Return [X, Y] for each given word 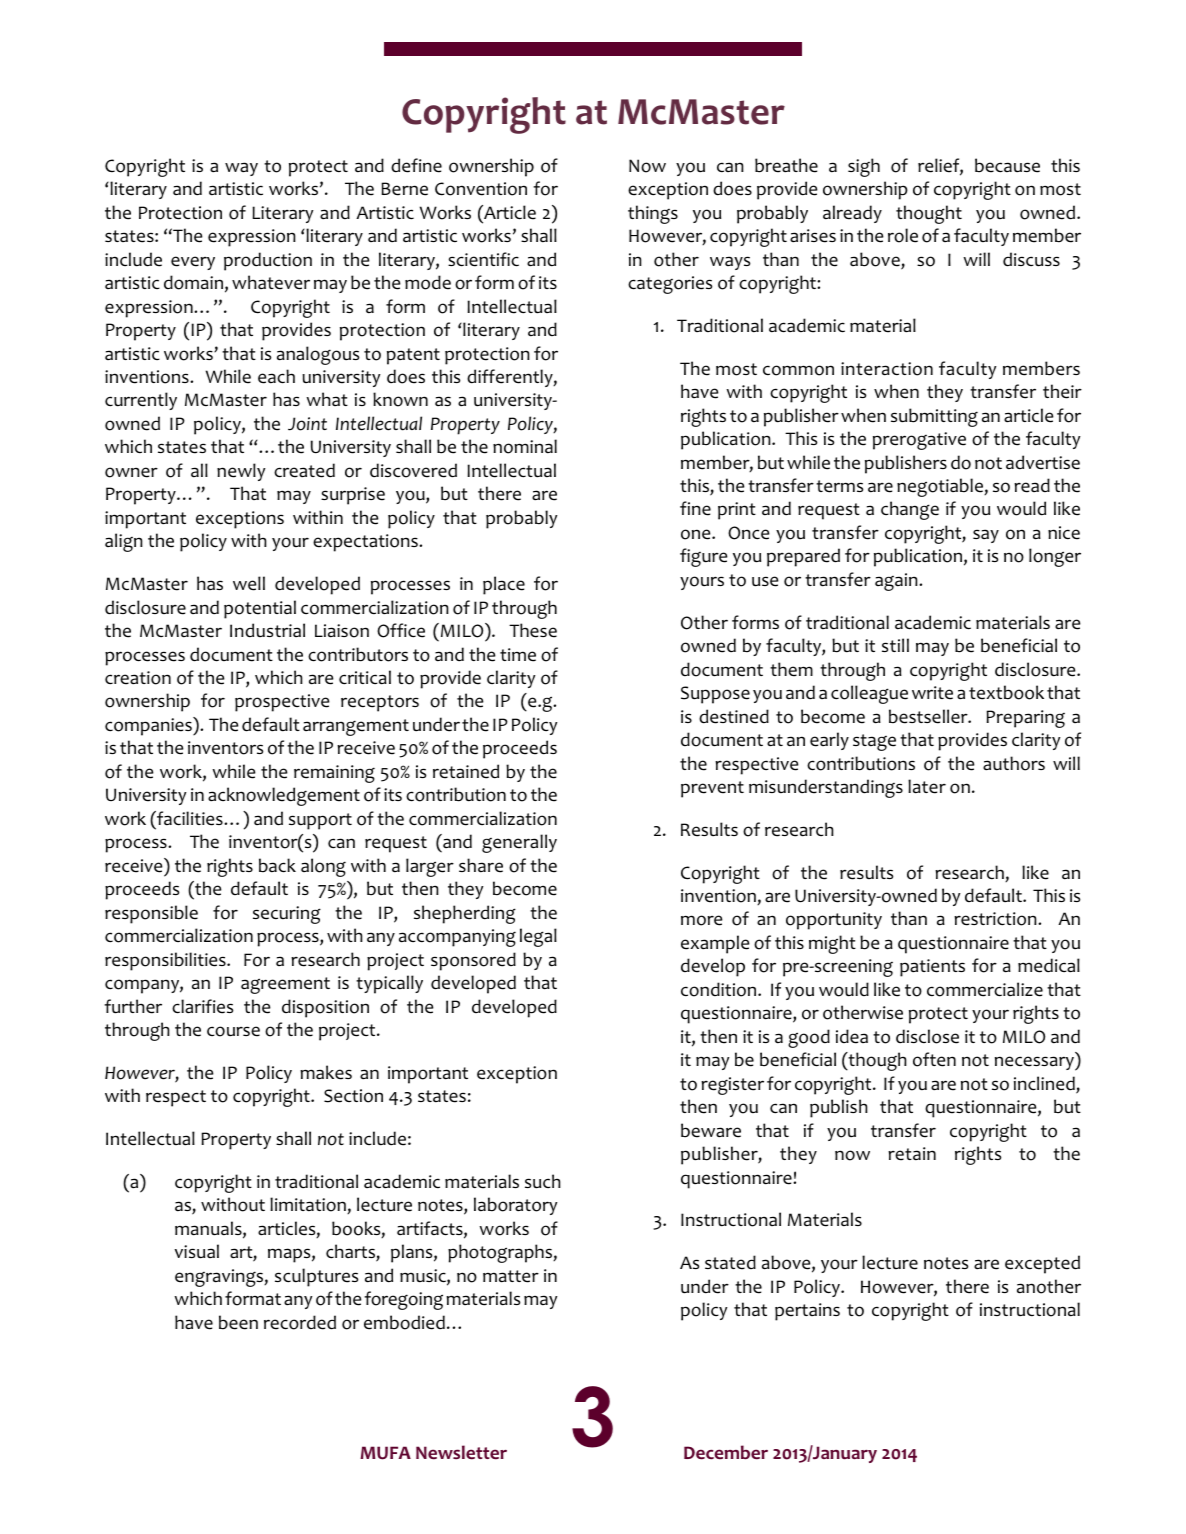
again [897, 582]
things [653, 214]
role [903, 235]
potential [260, 609]
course [233, 1031]
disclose [927, 1036]
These [533, 630]
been [238, 1322]
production [268, 261]
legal [538, 937]
